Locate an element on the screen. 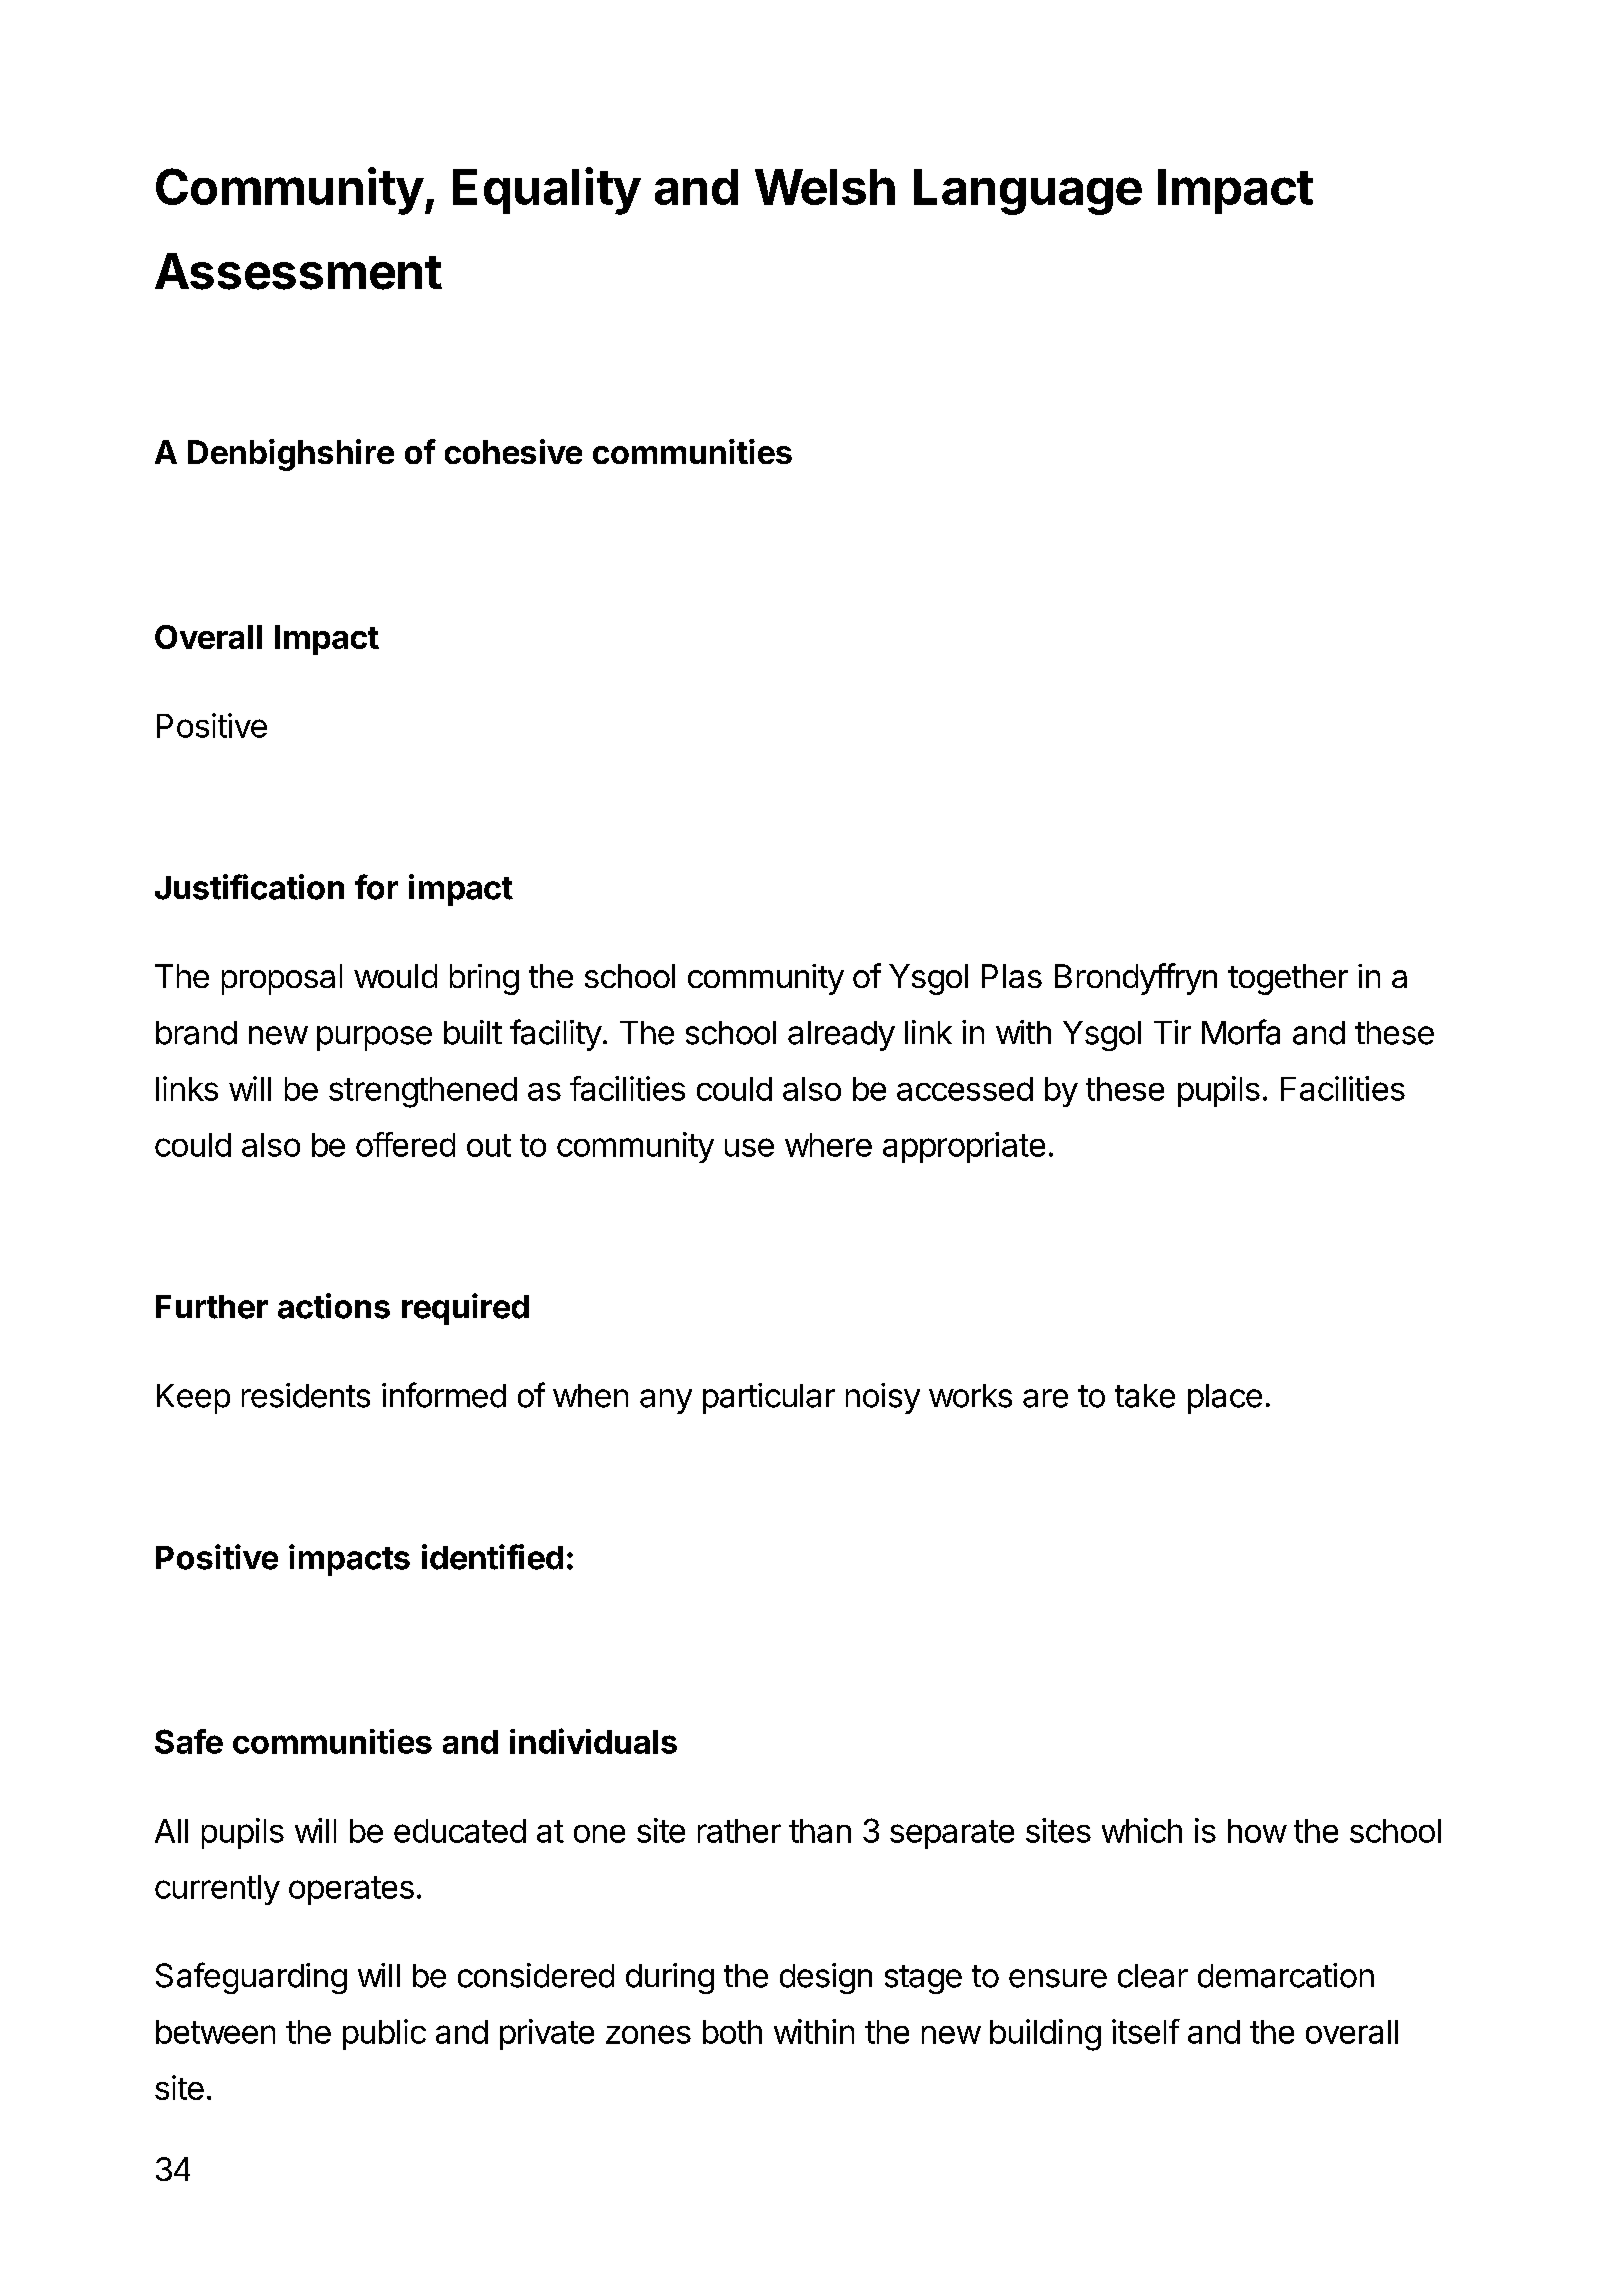 This screenshot has height=2285, width=1615. public is located at coordinates (384, 2034).
